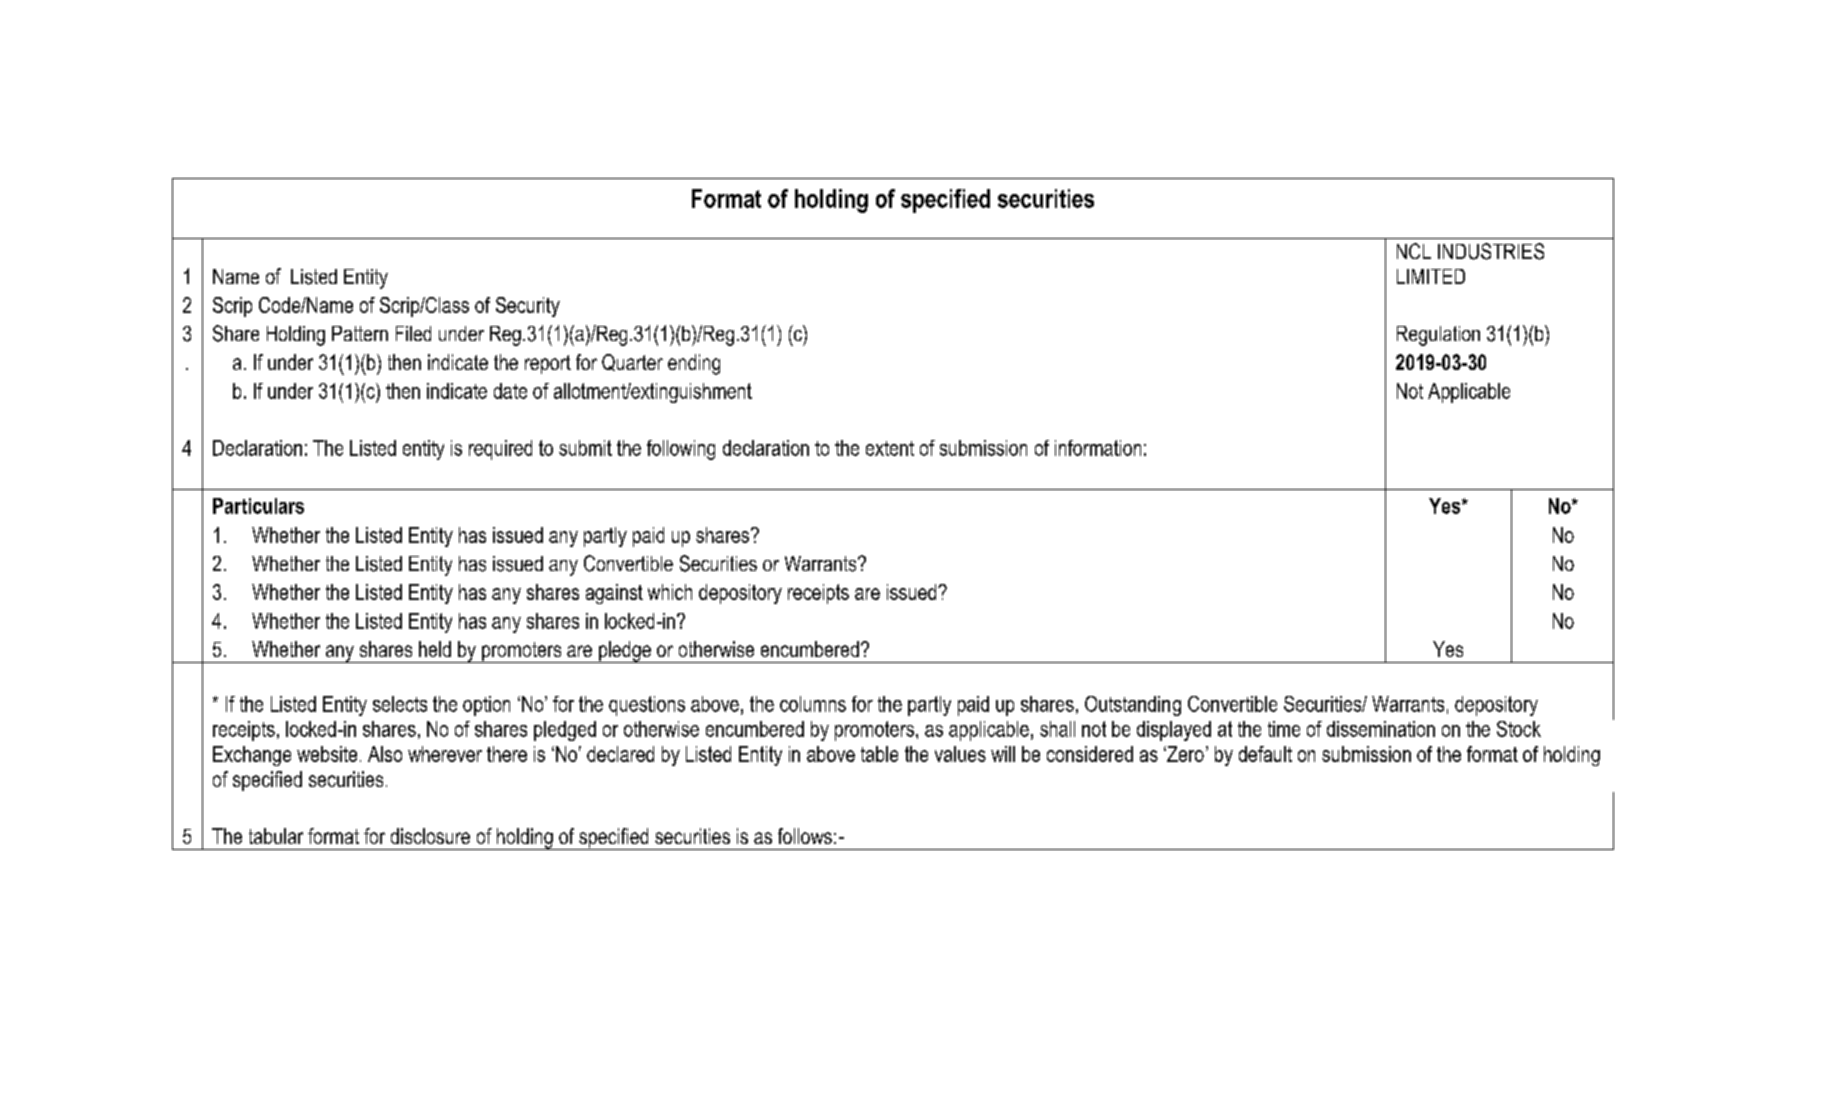  Describe the element at coordinates (1265, 754) in the page. I see `default` at that location.
